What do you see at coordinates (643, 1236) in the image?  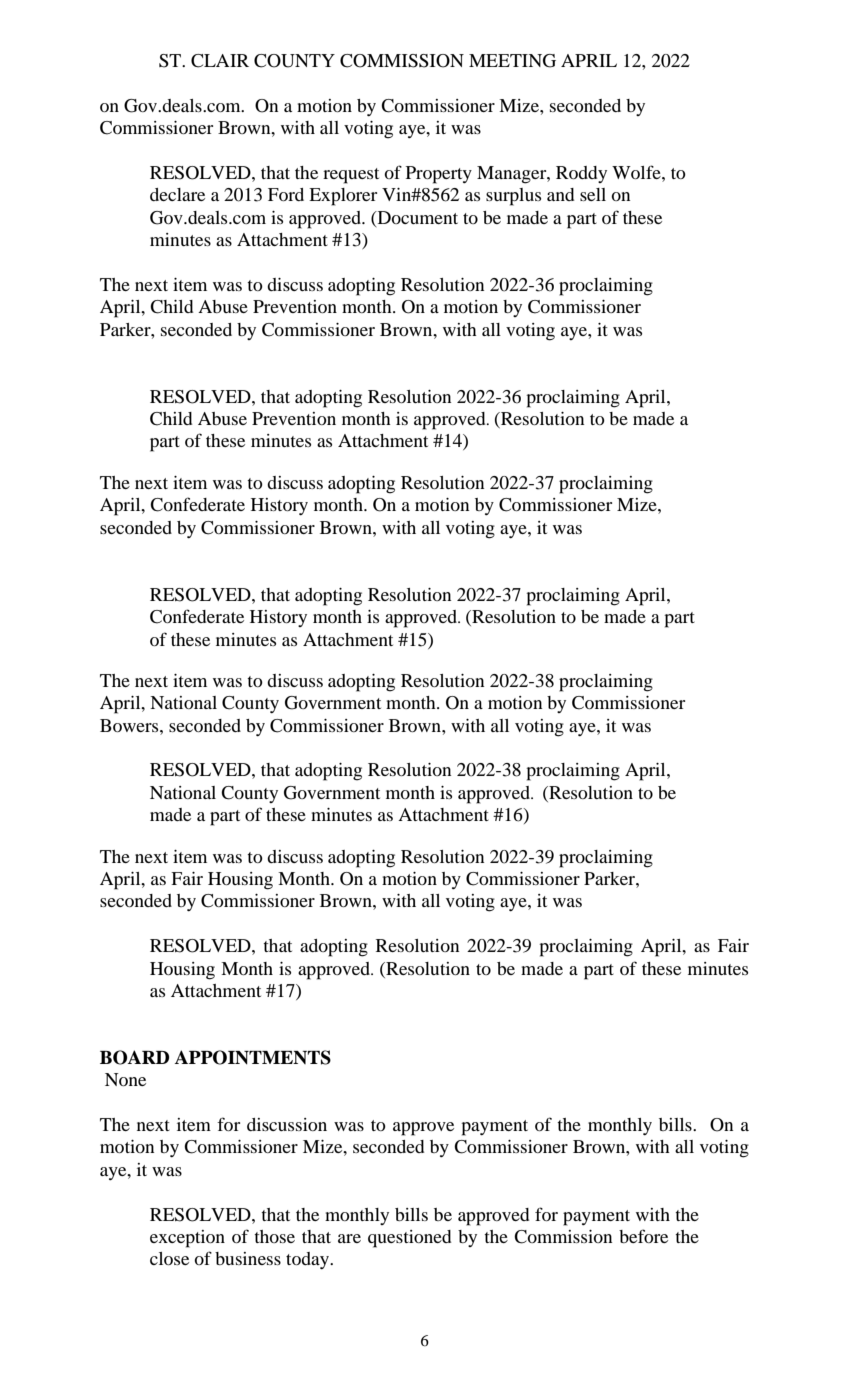 I see `before` at bounding box center [643, 1236].
